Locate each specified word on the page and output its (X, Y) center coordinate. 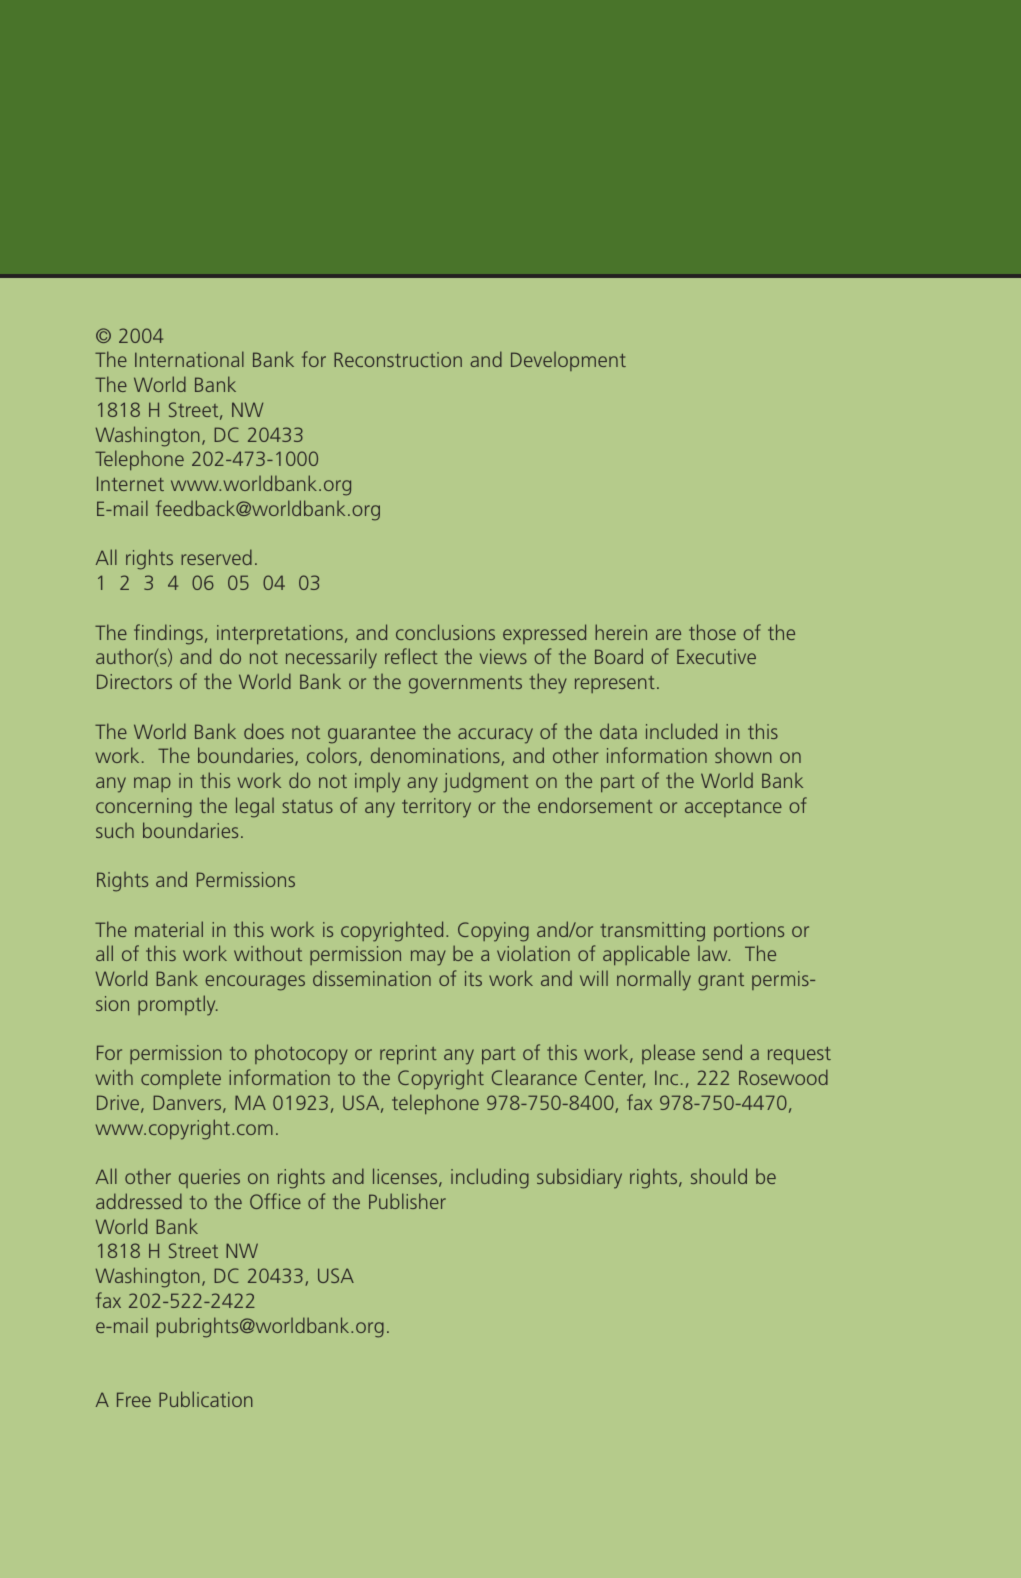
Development (568, 361)
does (264, 731)
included (681, 731)
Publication (206, 1399)
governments (465, 685)
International (189, 359)
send (722, 1052)
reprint (408, 1054)
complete (181, 1079)
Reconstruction (398, 359)
